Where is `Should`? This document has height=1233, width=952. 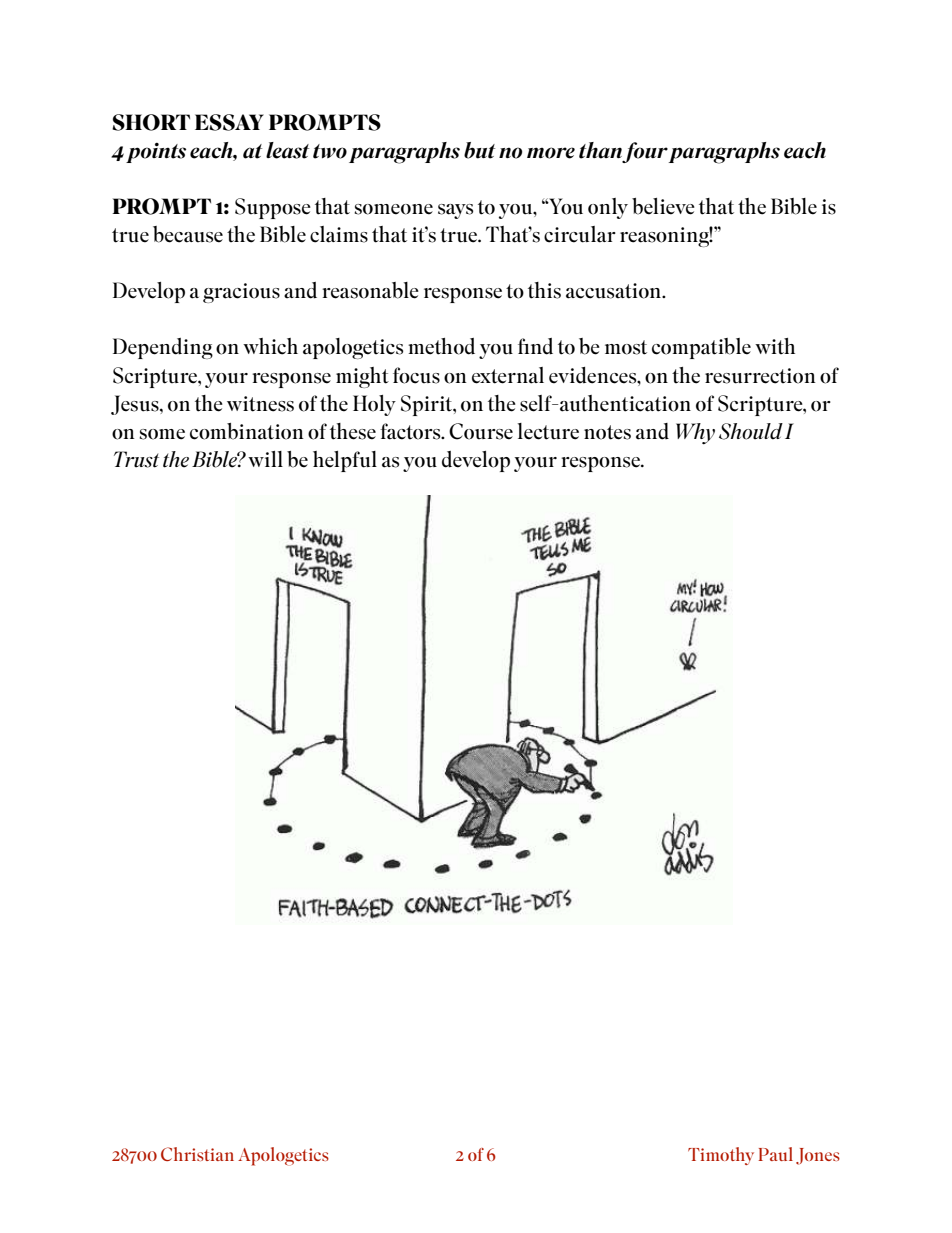 Should is located at coordinates (751, 431).
